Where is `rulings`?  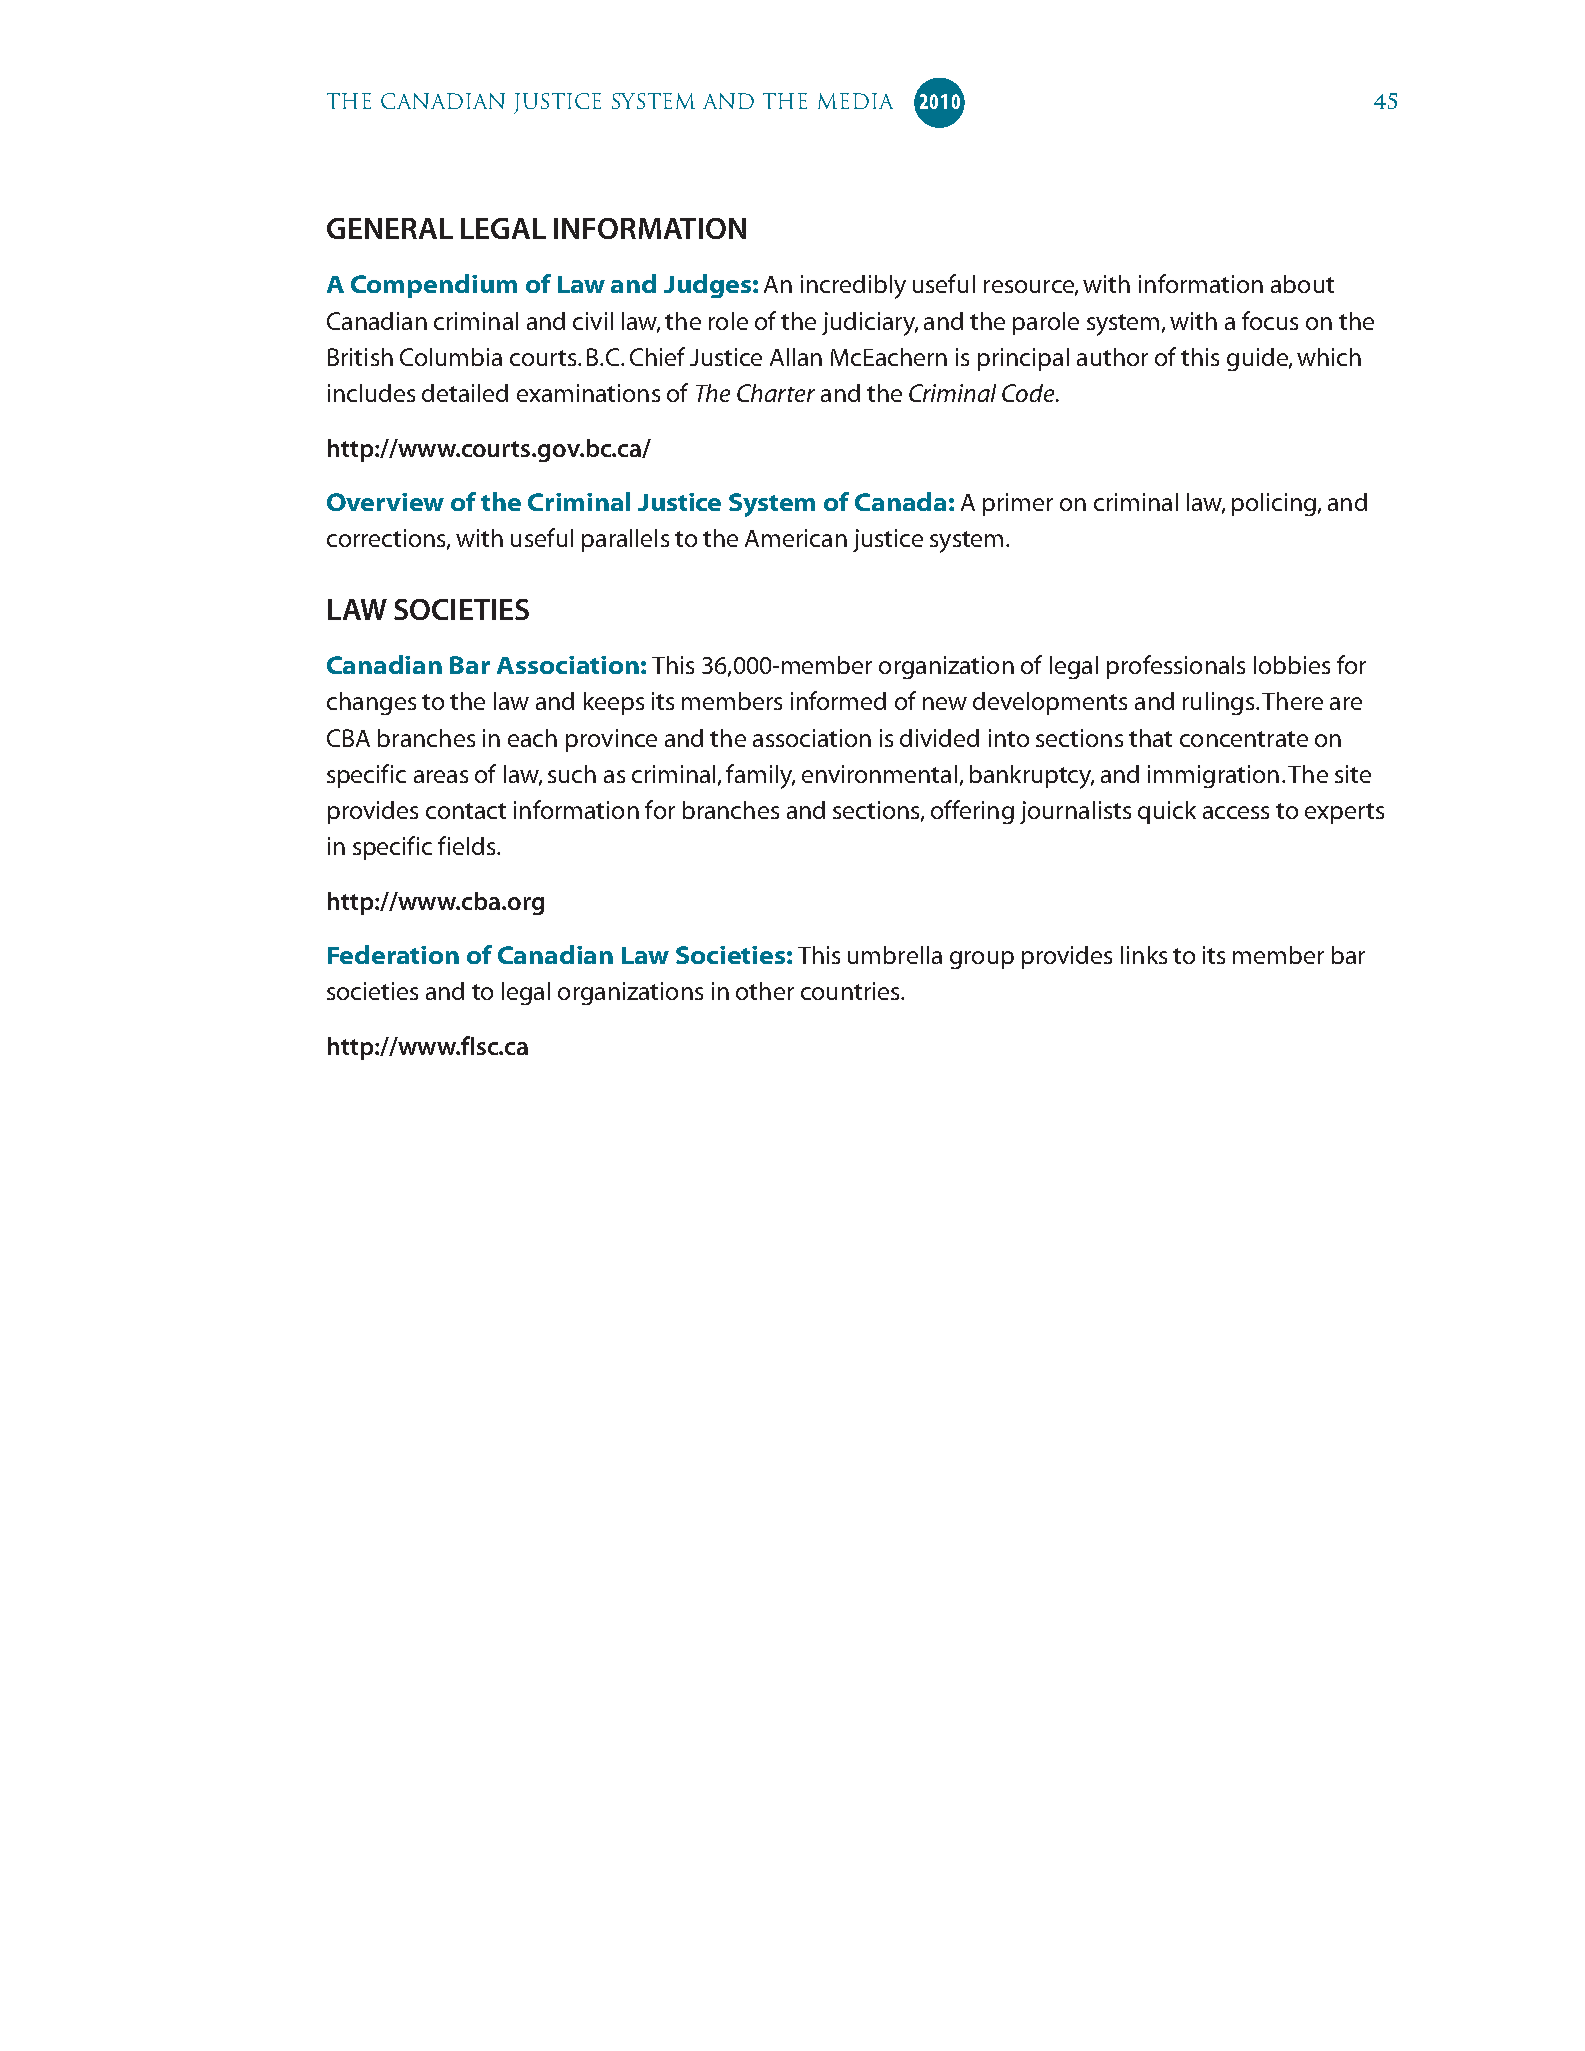 rulings is located at coordinates (1218, 703).
